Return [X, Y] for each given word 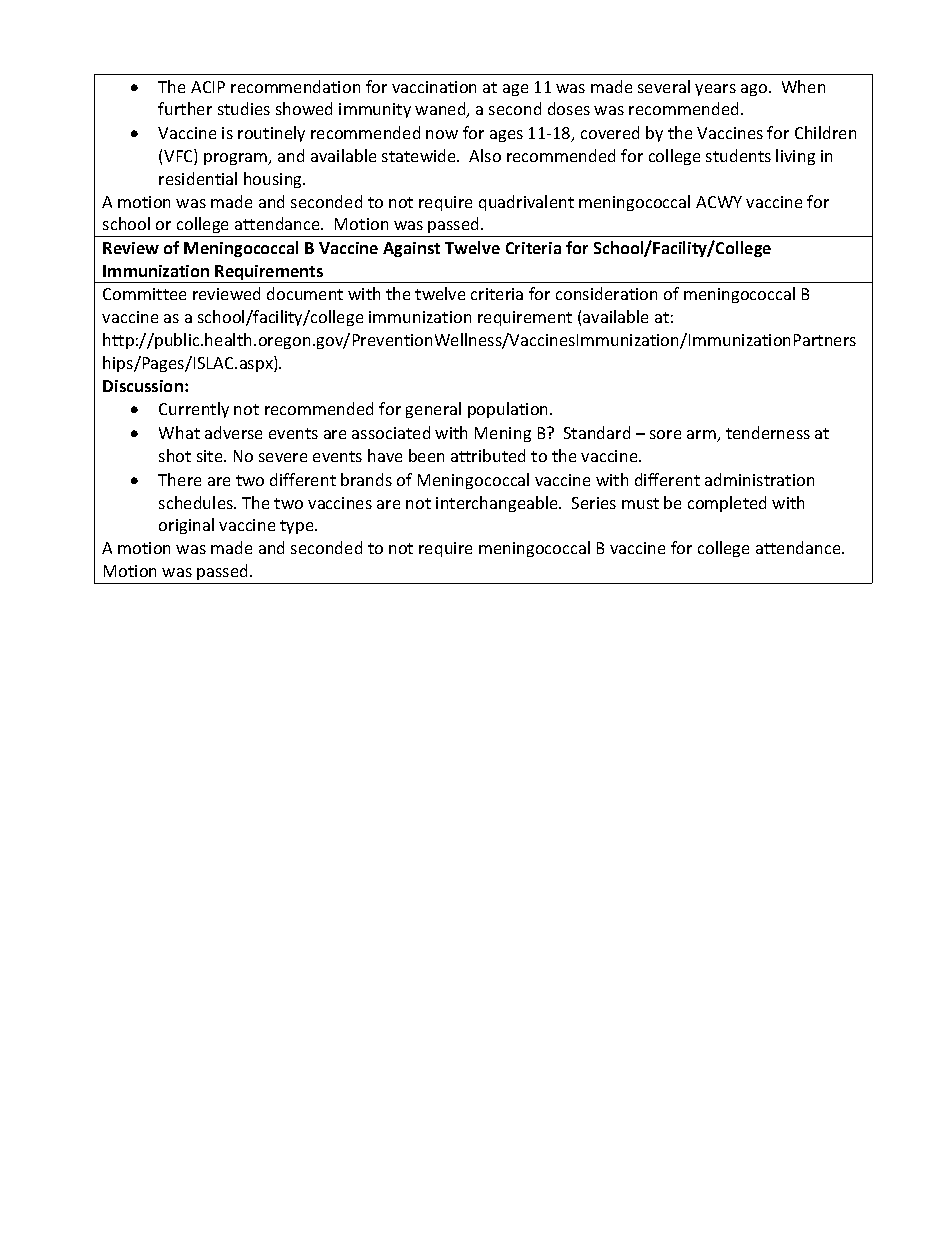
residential [198, 178]
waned [441, 110]
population [509, 410]
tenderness [768, 432]
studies [244, 108]
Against [411, 249]
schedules [197, 502]
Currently [194, 410]
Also [485, 155]
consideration [606, 293]
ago [755, 90]
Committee [144, 294]
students [738, 155]
